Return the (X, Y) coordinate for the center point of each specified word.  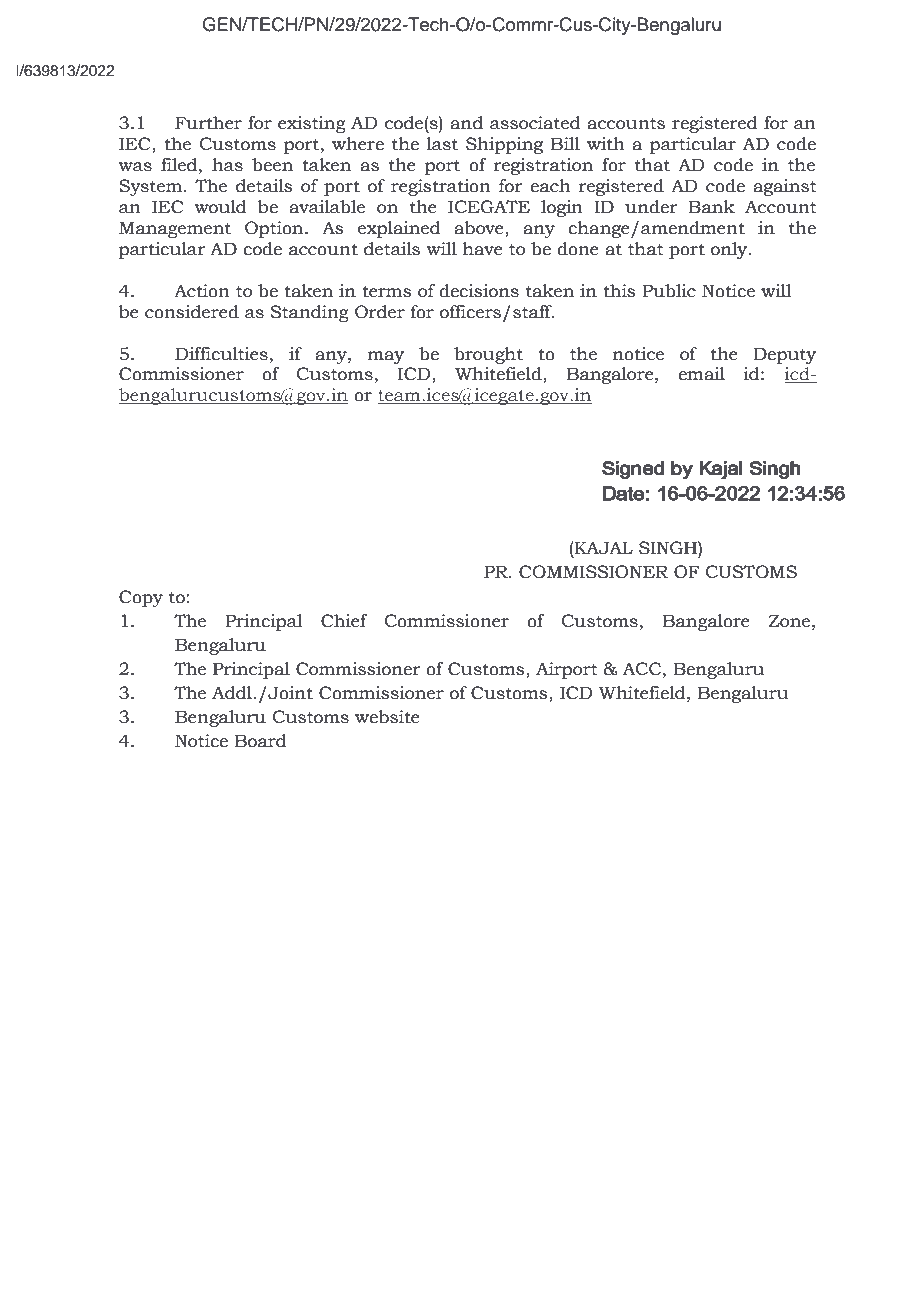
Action (202, 291)
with (606, 144)
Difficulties (221, 354)
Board (261, 741)
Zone (790, 621)
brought (488, 355)
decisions (479, 291)
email (701, 374)
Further (208, 123)
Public (669, 291)
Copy (141, 598)
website (387, 717)
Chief (344, 621)
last (442, 144)
